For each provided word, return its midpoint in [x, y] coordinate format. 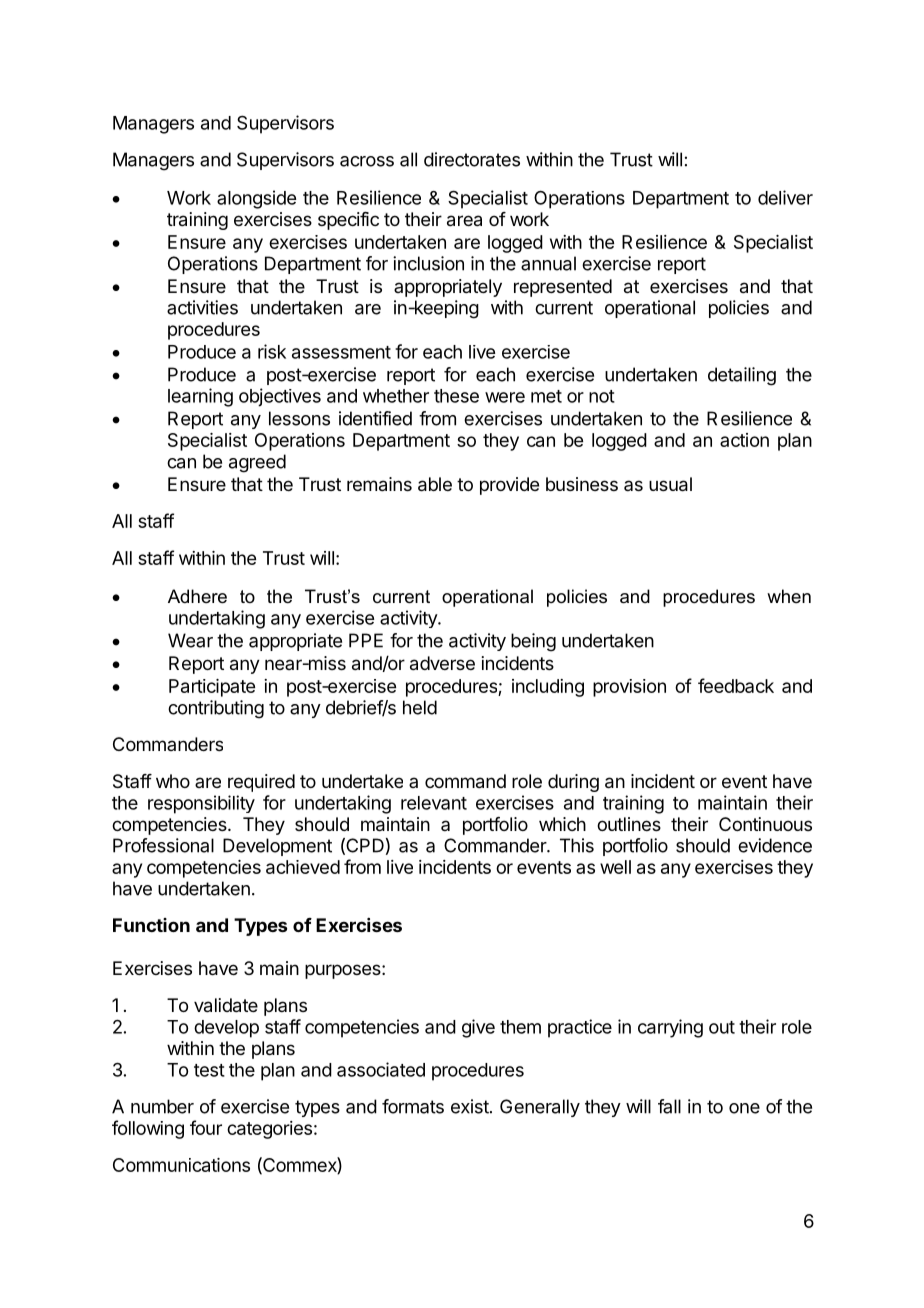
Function [151, 925]
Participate [212, 688]
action [744, 440]
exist [470, 1106]
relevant [434, 803]
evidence [775, 845]
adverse [442, 663]
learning [200, 397]
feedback [736, 685]
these [456, 396]
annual [548, 263]
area [464, 221]
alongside [256, 199]
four [206, 1127]
